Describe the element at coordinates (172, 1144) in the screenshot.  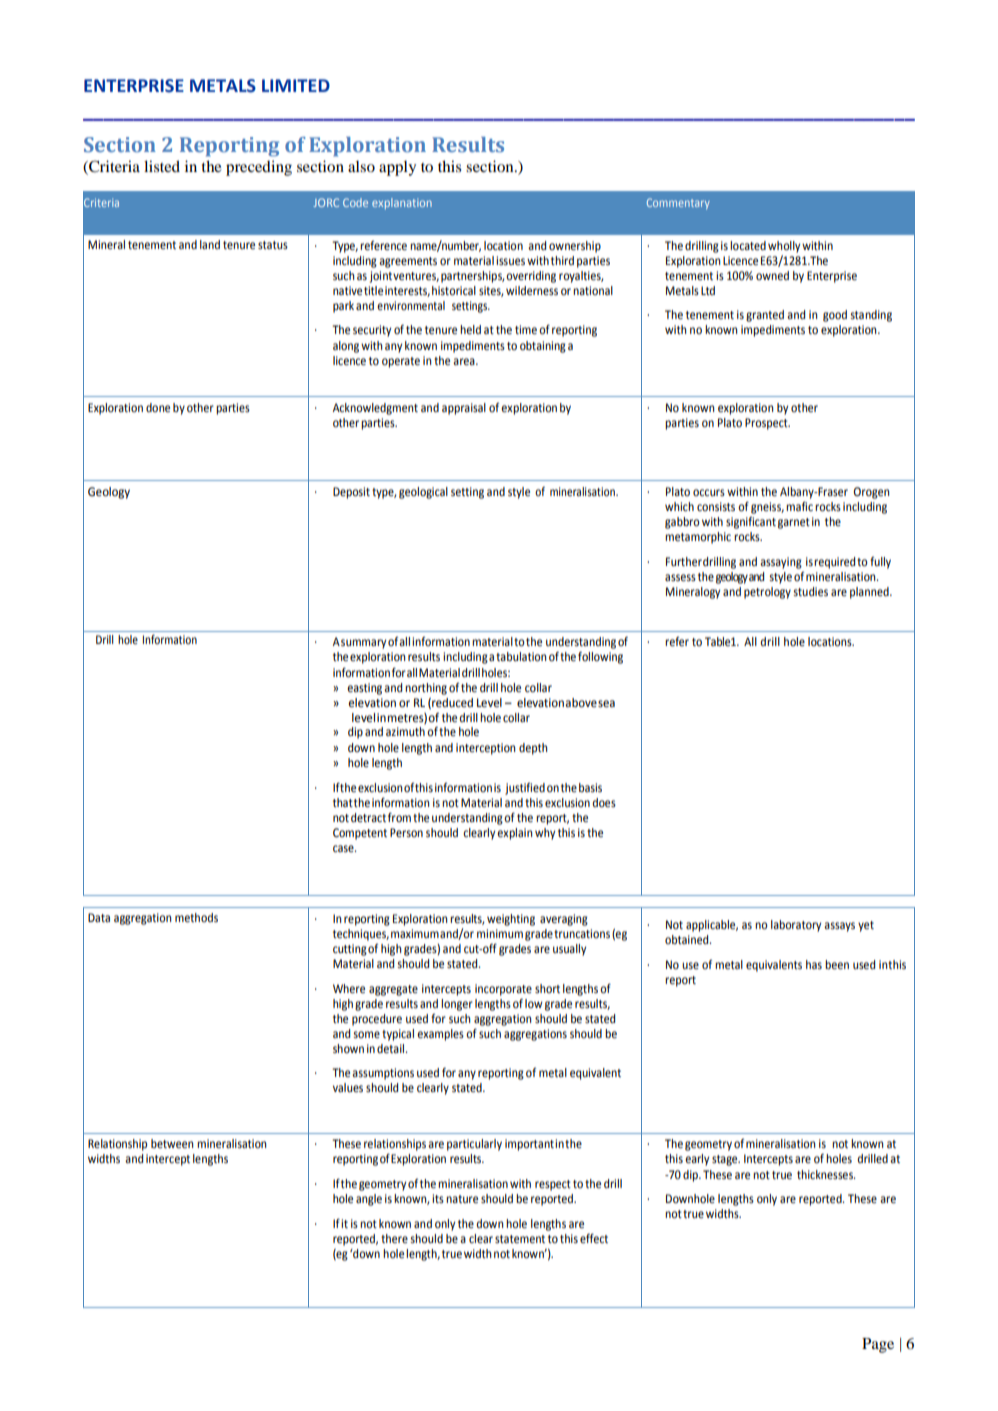
I see `between` at that location.
